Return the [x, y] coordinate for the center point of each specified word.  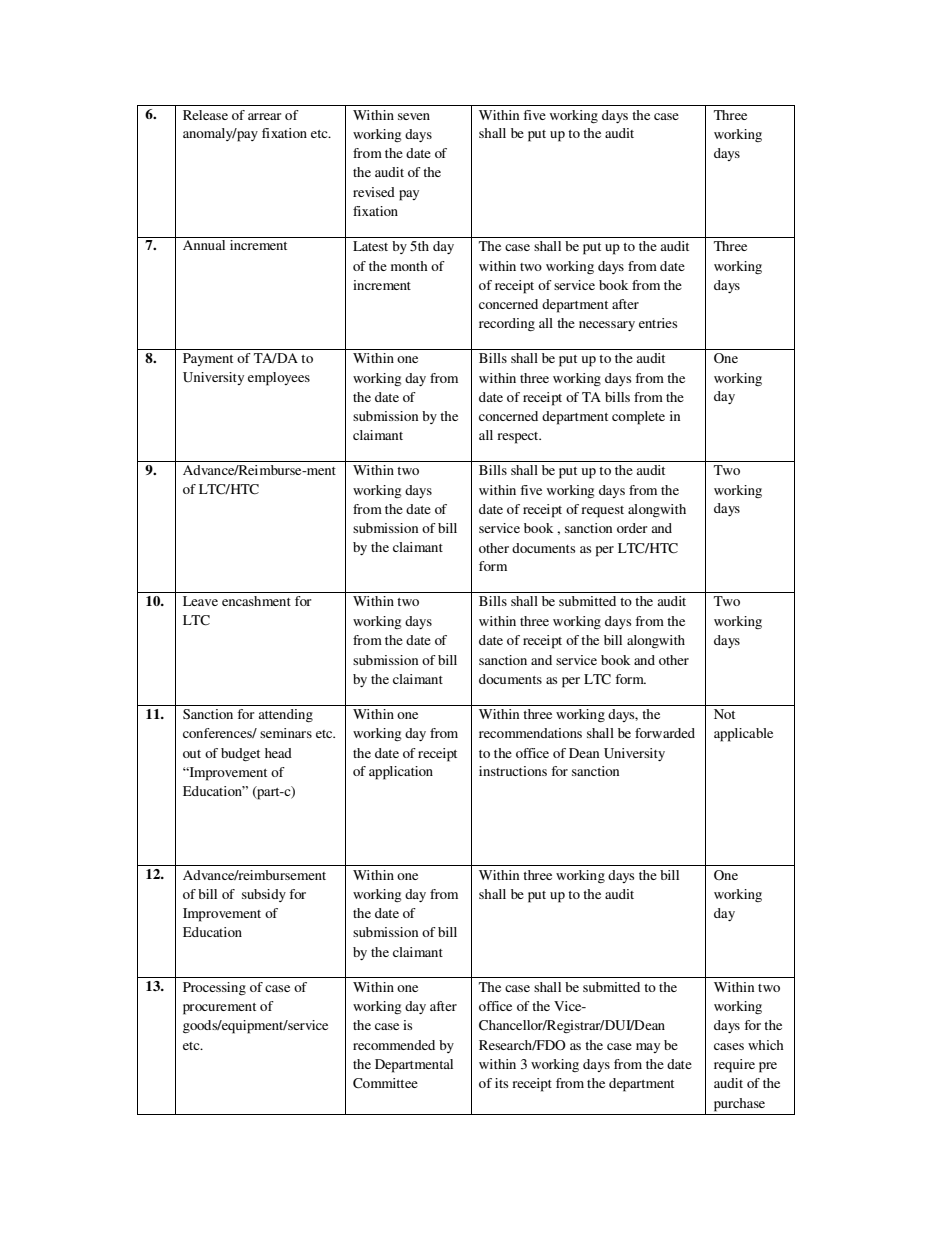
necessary [607, 326]
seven [414, 116]
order [632, 528]
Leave [200, 601]
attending [285, 716]
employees [279, 379]
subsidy [264, 895]
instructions [513, 771]
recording [507, 325]
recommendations [530, 733]
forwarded [665, 733]
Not [724, 714]
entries [658, 323]
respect [519, 438]
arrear [264, 116]
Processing [214, 989]
